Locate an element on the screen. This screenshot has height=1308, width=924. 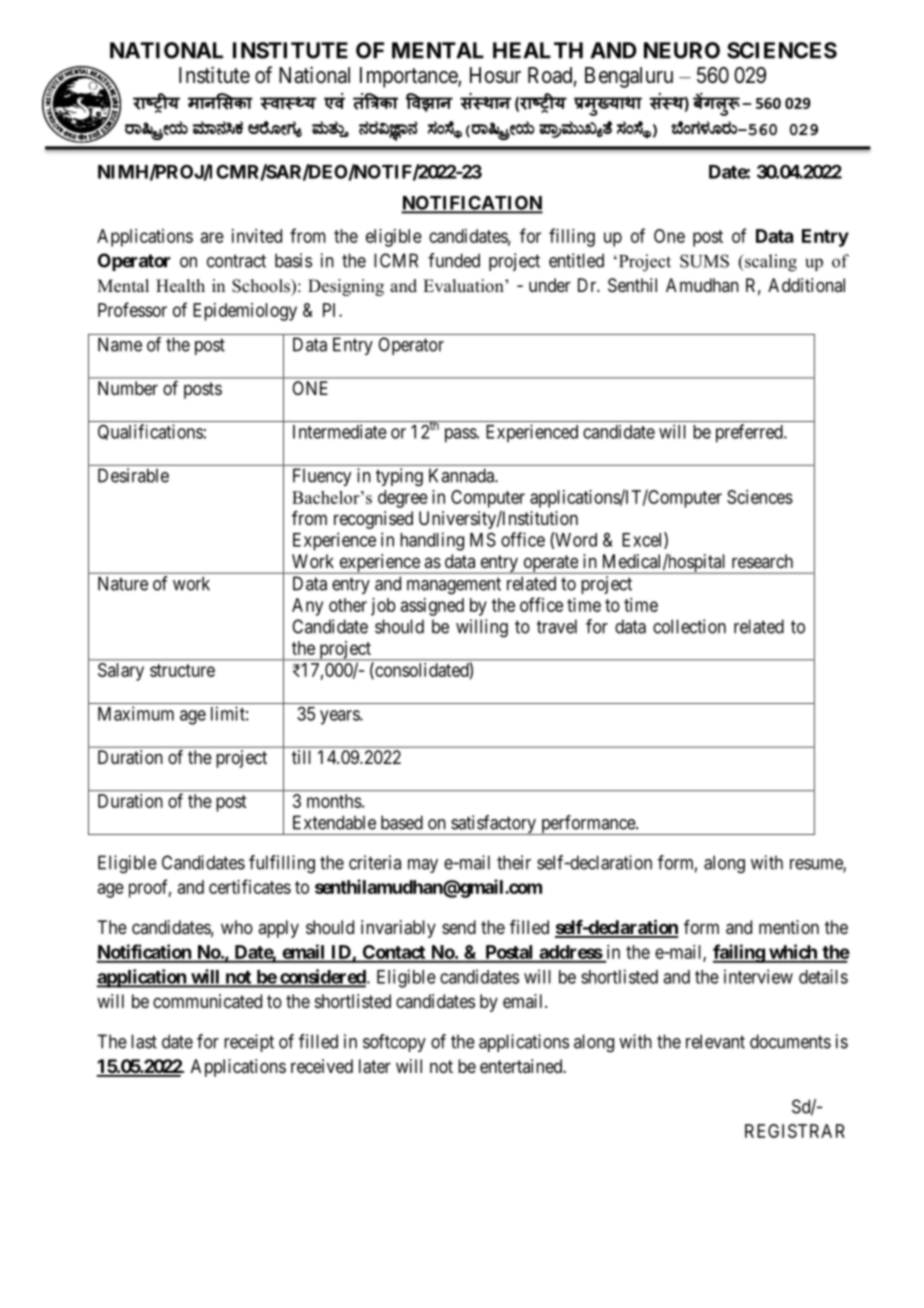
receipt is located at coordinates (249, 1043).
